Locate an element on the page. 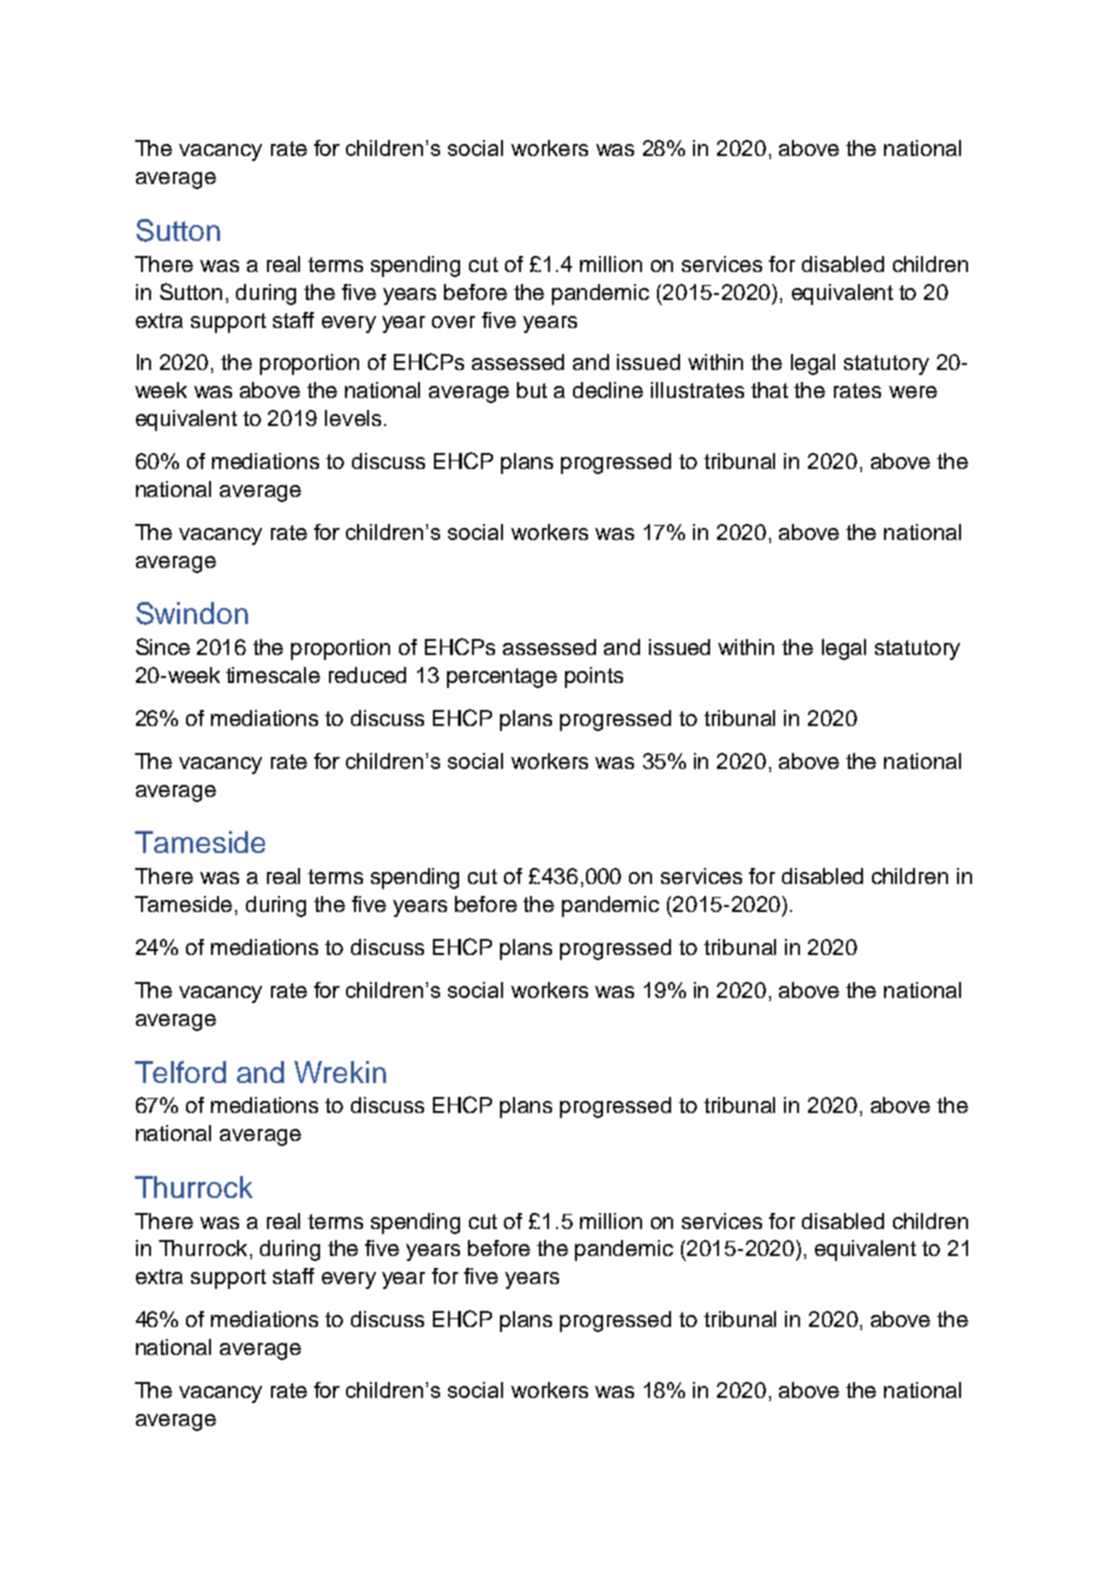 This page has width=1114, height=1576. over is located at coordinates (453, 322).
